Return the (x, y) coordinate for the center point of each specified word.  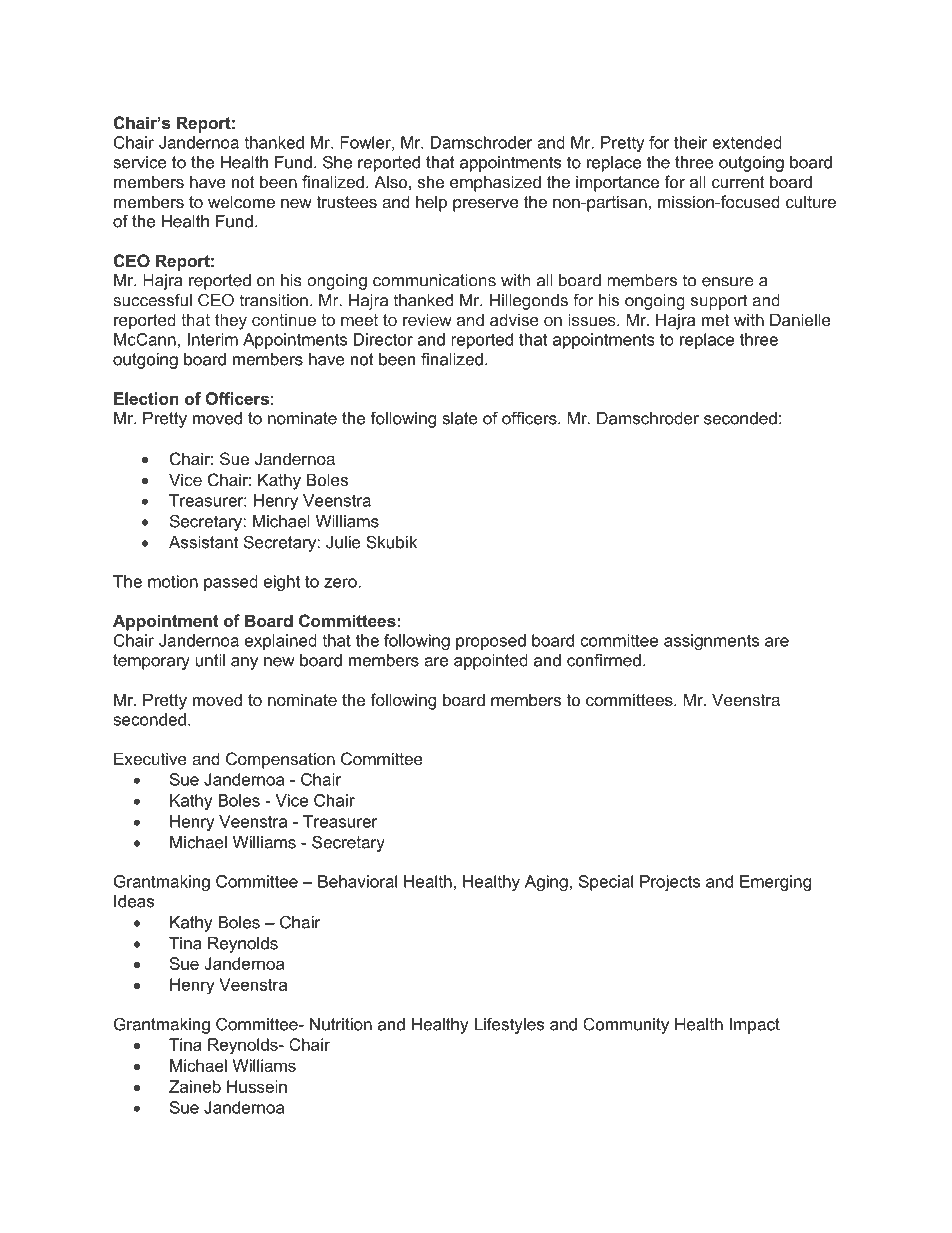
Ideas (134, 901)
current (738, 182)
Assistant (203, 542)
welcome (241, 201)
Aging (546, 883)
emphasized (495, 183)
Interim (213, 339)
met (715, 320)
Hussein (257, 1086)
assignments (711, 642)
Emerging (775, 883)
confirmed (604, 660)
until (210, 660)
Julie (343, 542)
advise (514, 319)
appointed (491, 662)
